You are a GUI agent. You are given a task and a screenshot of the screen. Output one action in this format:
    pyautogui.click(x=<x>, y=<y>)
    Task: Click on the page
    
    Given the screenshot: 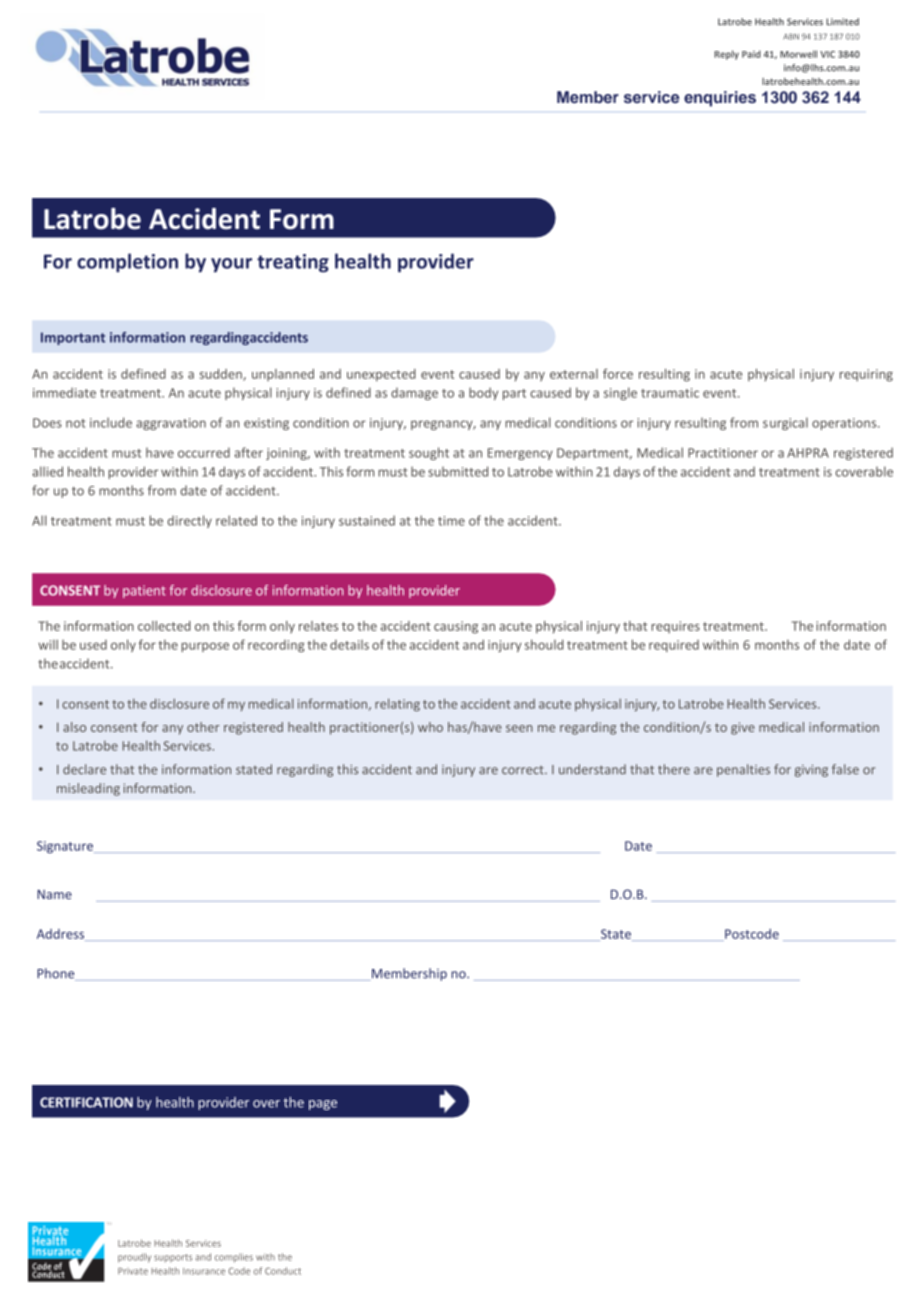 What is the action you would take?
    pyautogui.click(x=323, y=1105)
